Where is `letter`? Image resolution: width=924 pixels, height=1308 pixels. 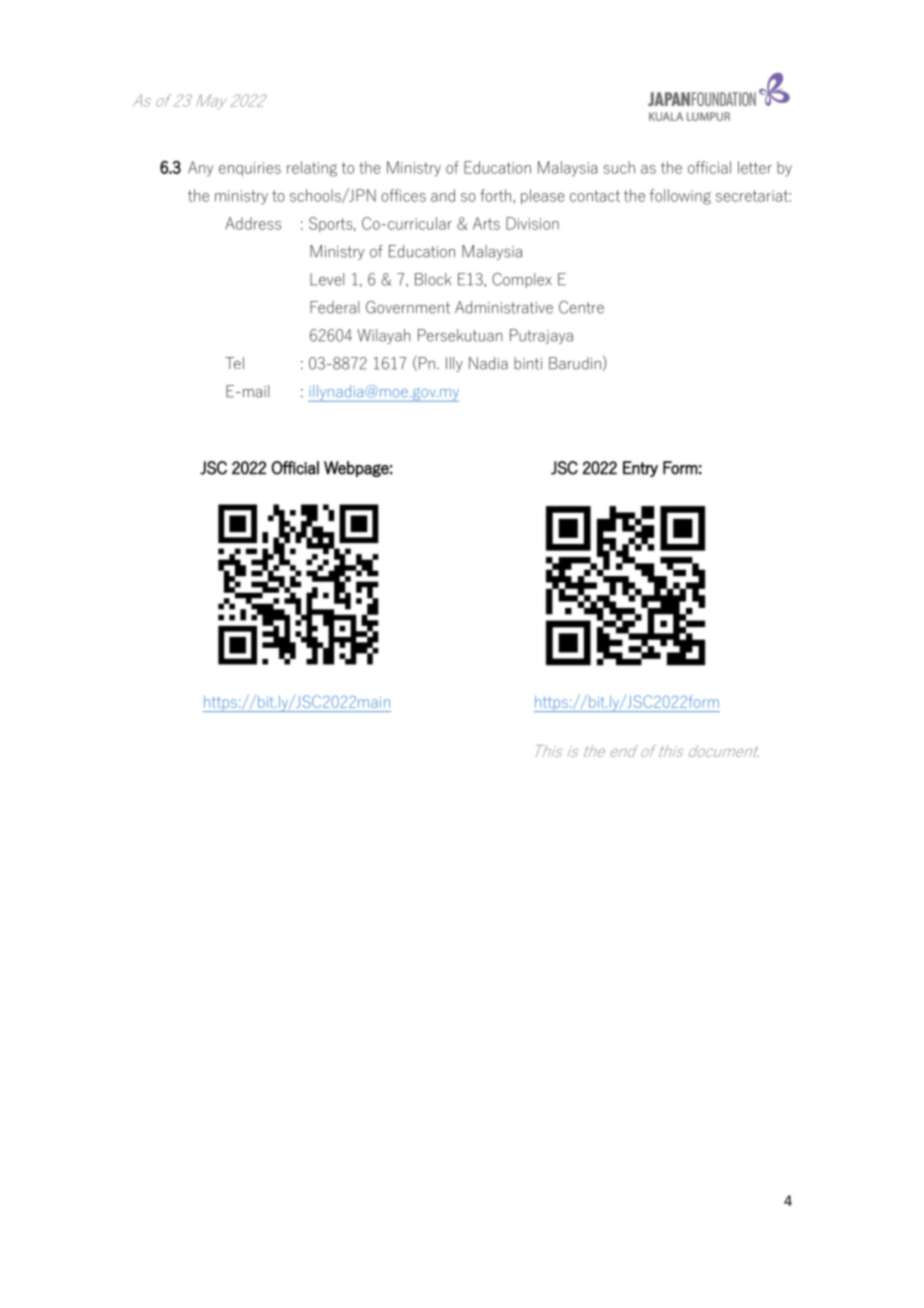
letter is located at coordinates (755, 167).
